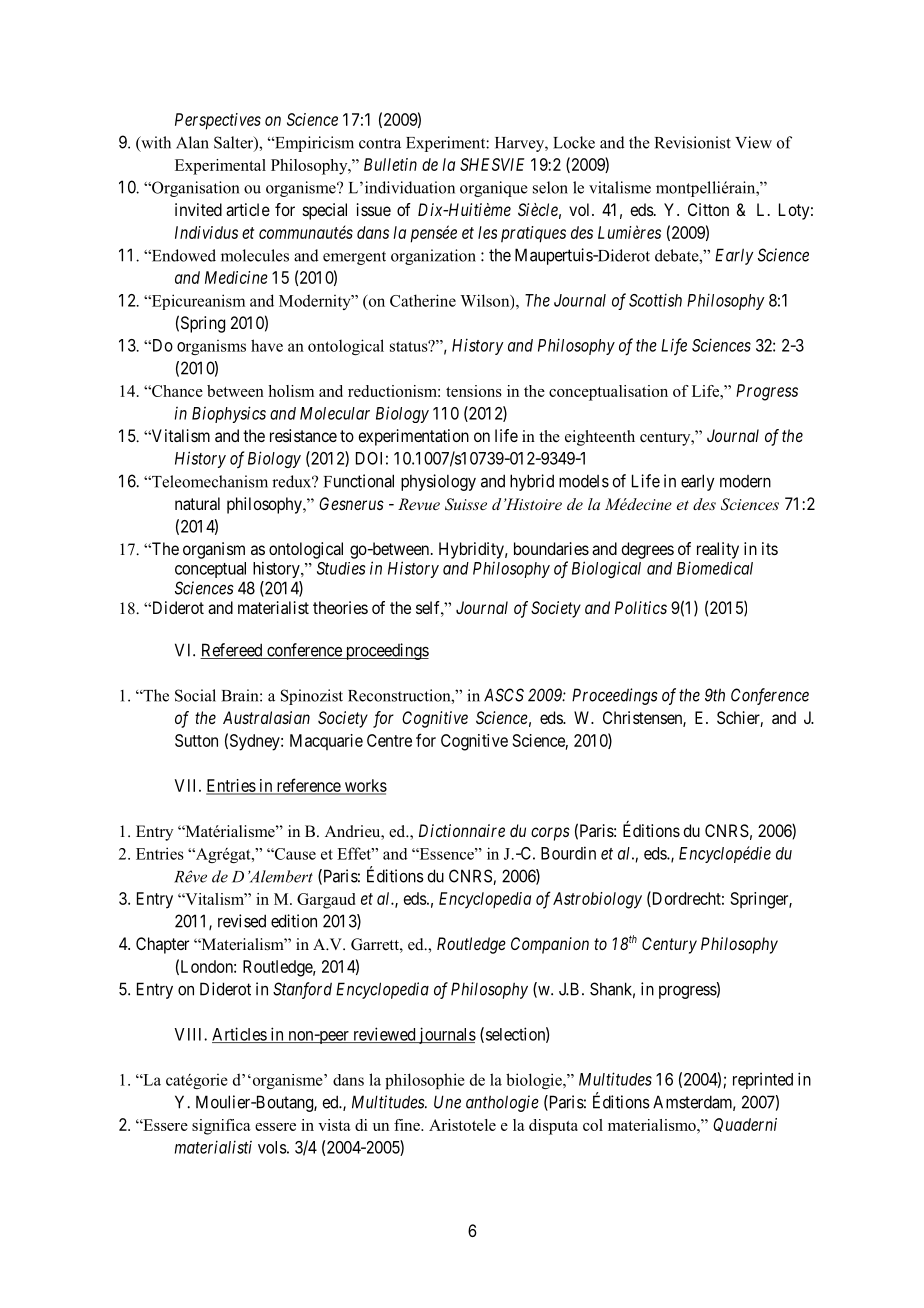 The image size is (924, 1308). What do you see at coordinates (718, 550) in the screenshot?
I see `reality` at bounding box center [718, 550].
